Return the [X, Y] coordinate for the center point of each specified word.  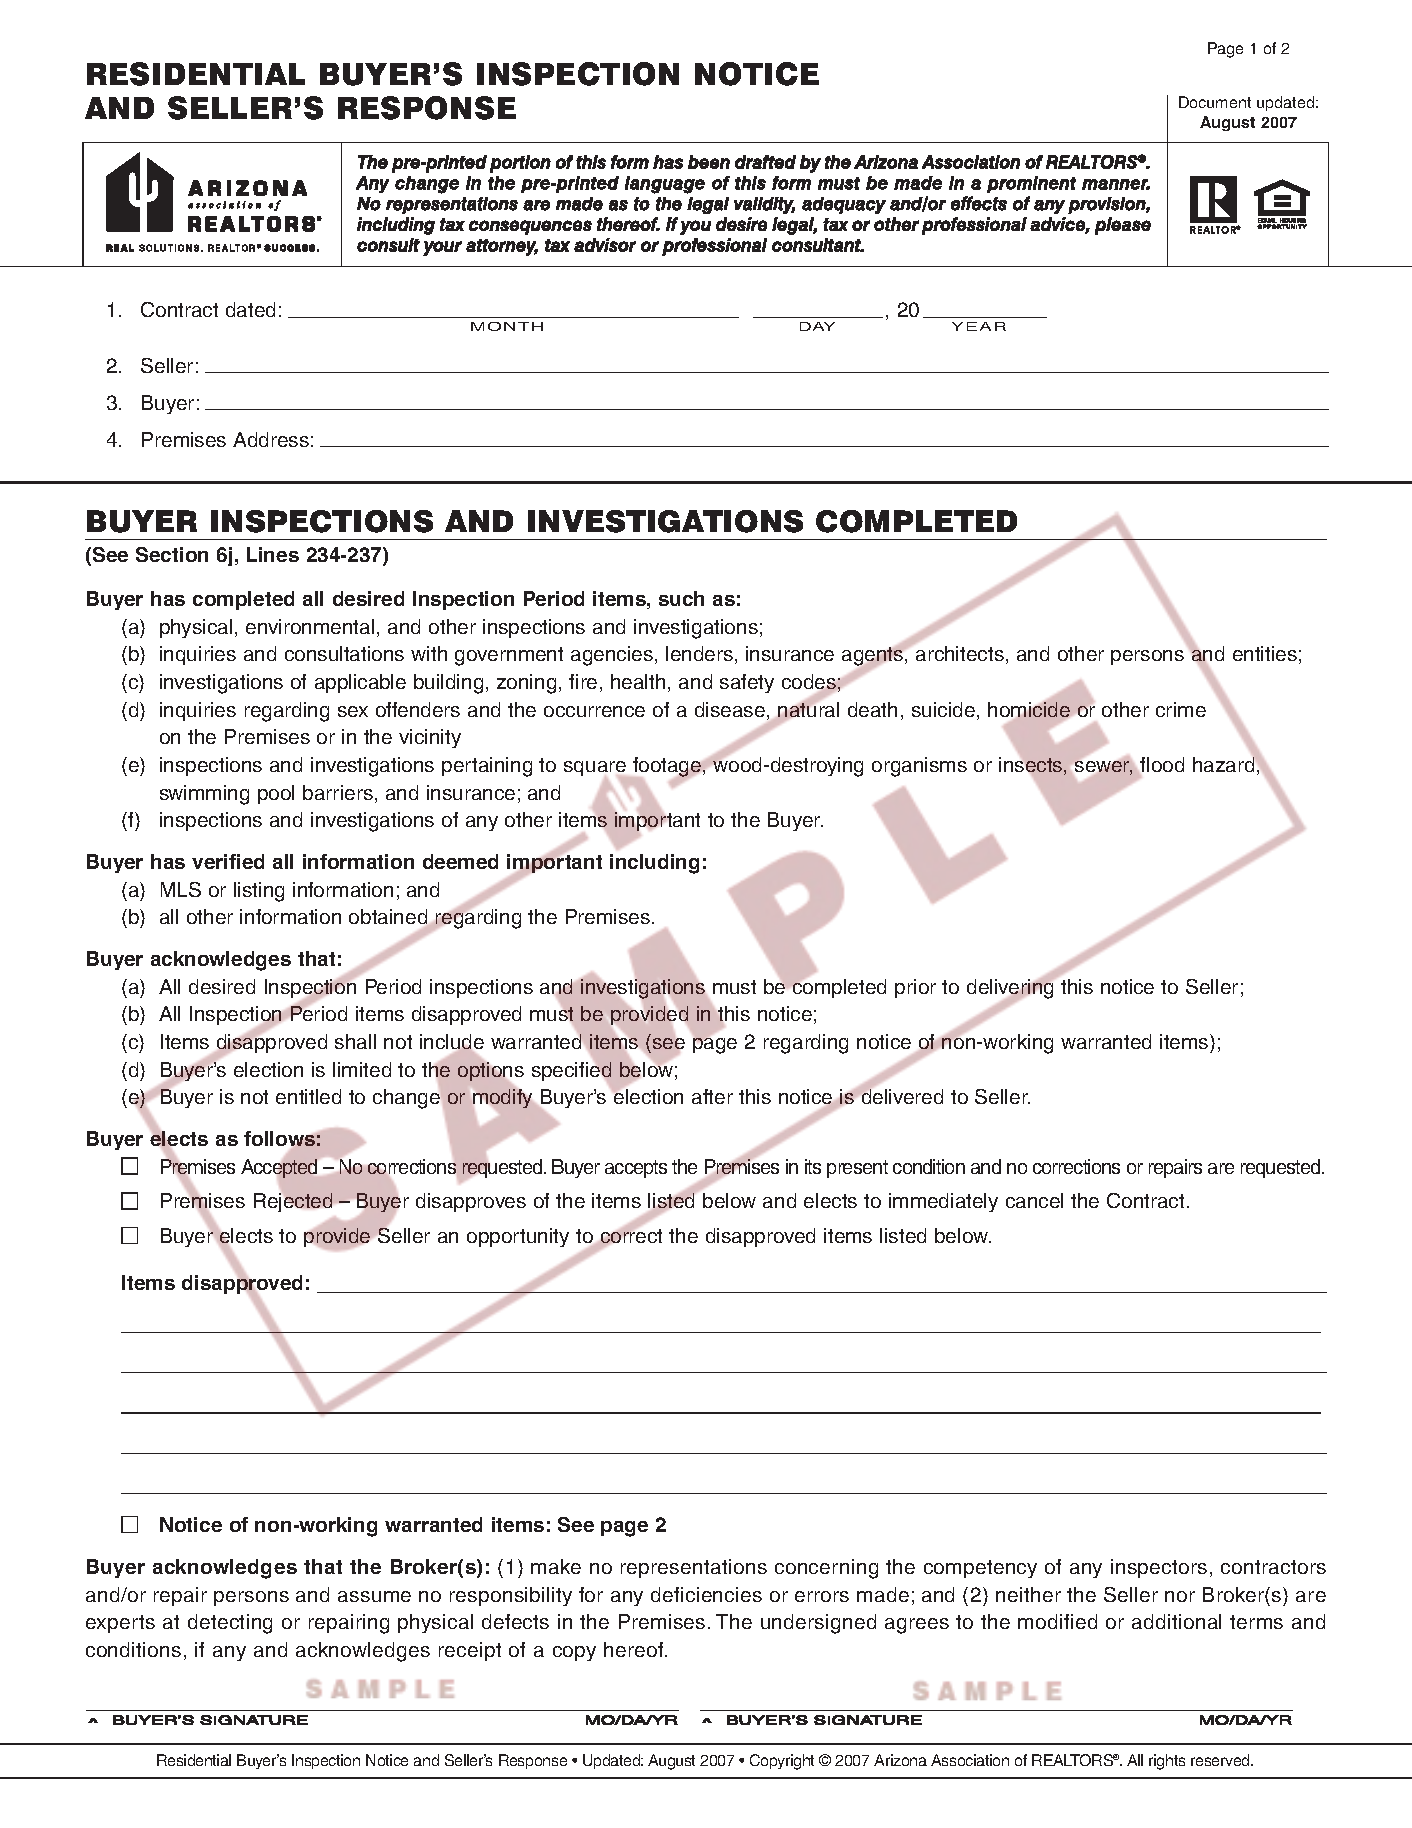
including [654, 864]
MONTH [507, 326]
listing [259, 892]
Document [1215, 102]
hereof [635, 1649]
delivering [1011, 989]
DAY [817, 326]
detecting [230, 1624]
